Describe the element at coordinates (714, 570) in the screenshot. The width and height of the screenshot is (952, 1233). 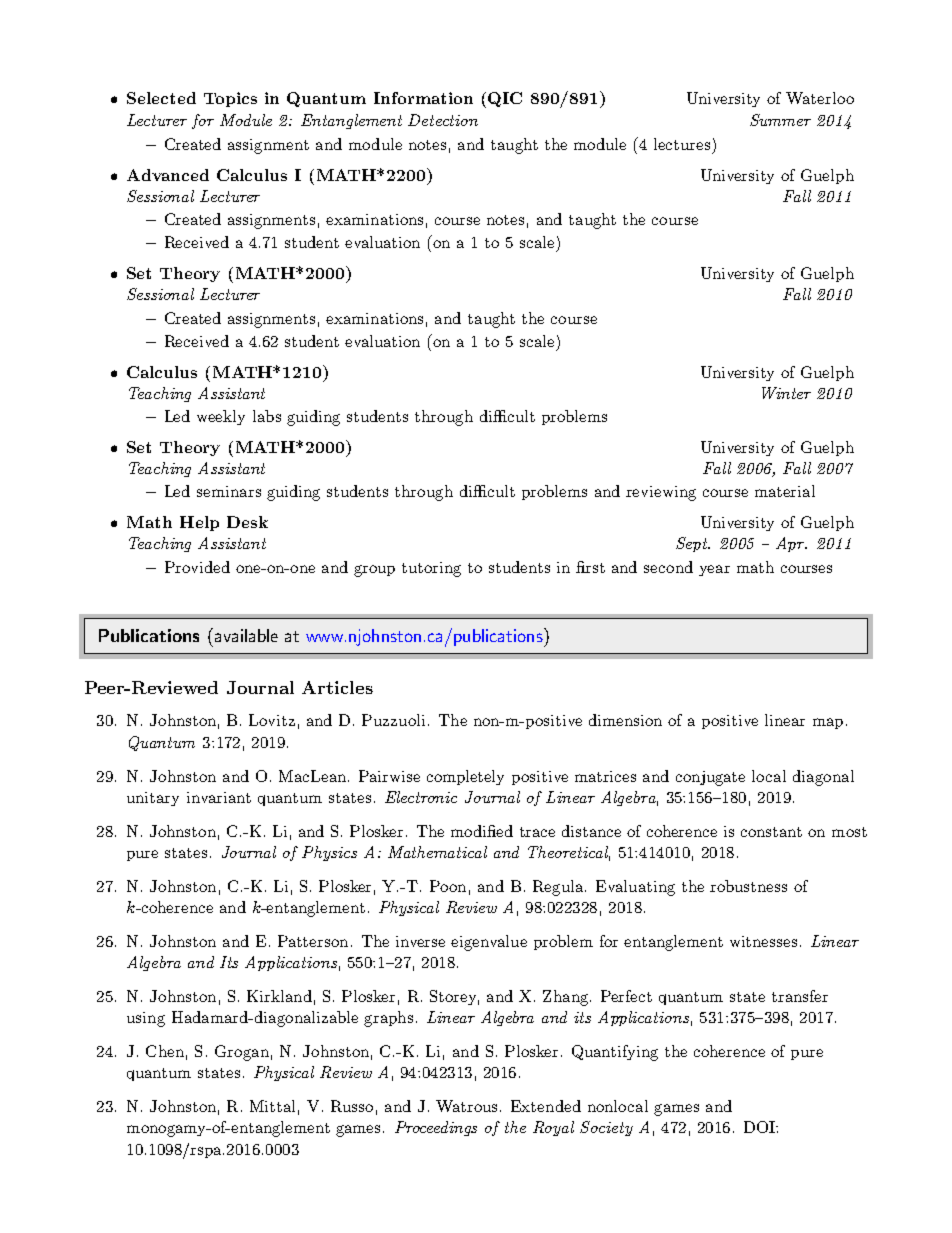
I see `year` at that location.
